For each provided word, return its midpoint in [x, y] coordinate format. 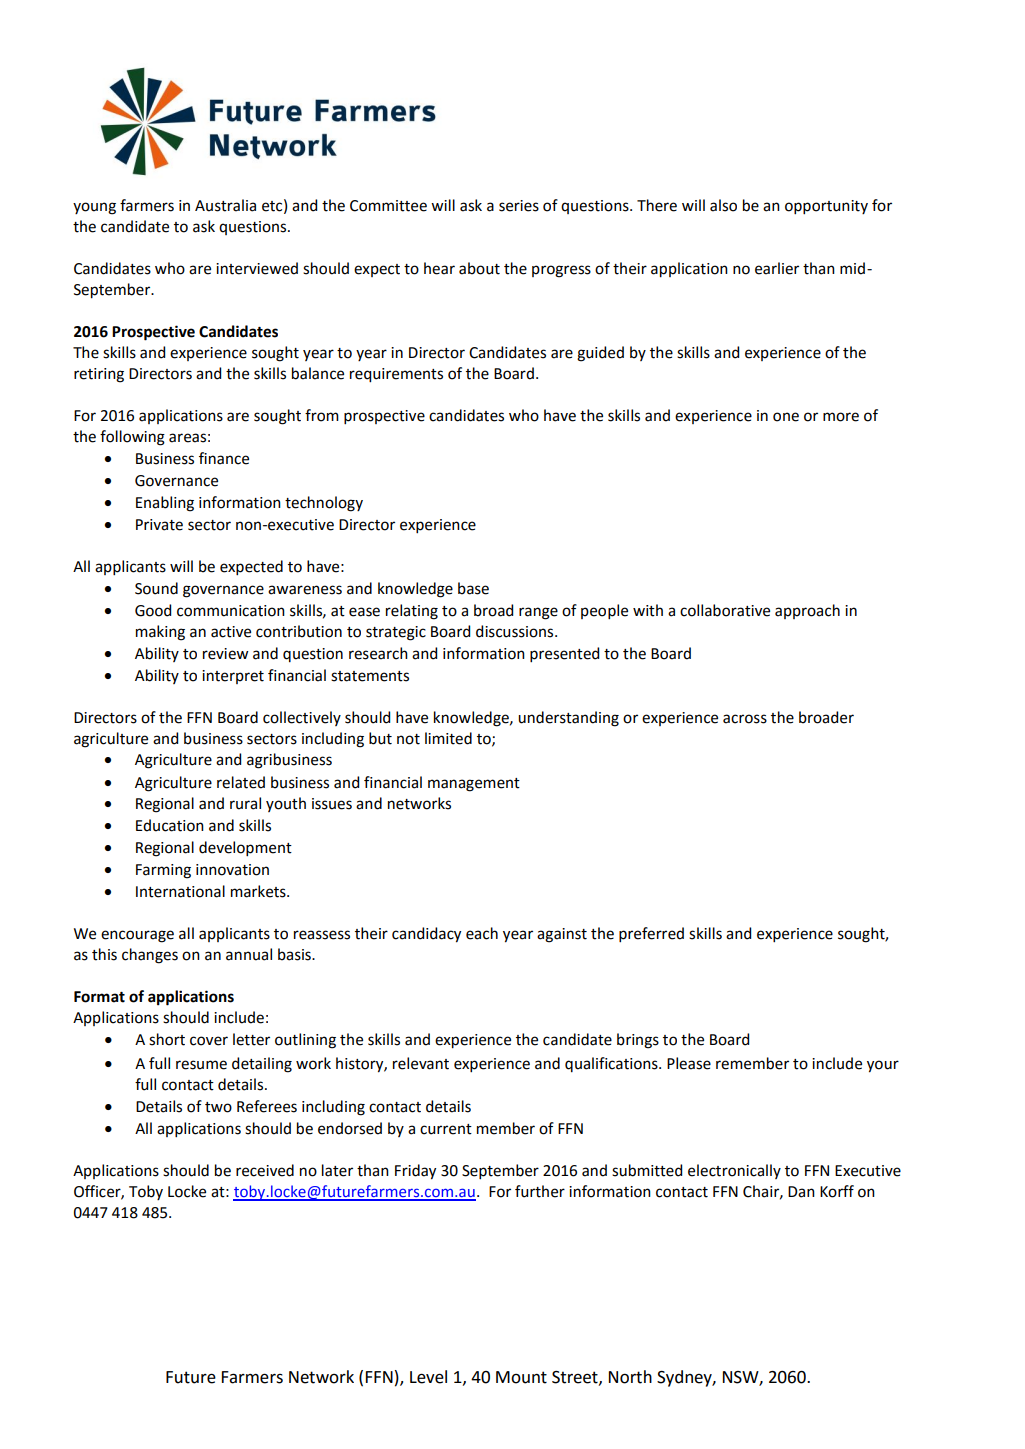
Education [170, 825]
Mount [521, 1377]
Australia [225, 205]
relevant [421, 1063]
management [474, 785]
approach [807, 611]
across [745, 719]
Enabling [165, 504]
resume [201, 1065]
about [479, 268]
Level [428, 1377]
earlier [777, 268]
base [473, 588]
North [630, 1377]
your [883, 1066]
